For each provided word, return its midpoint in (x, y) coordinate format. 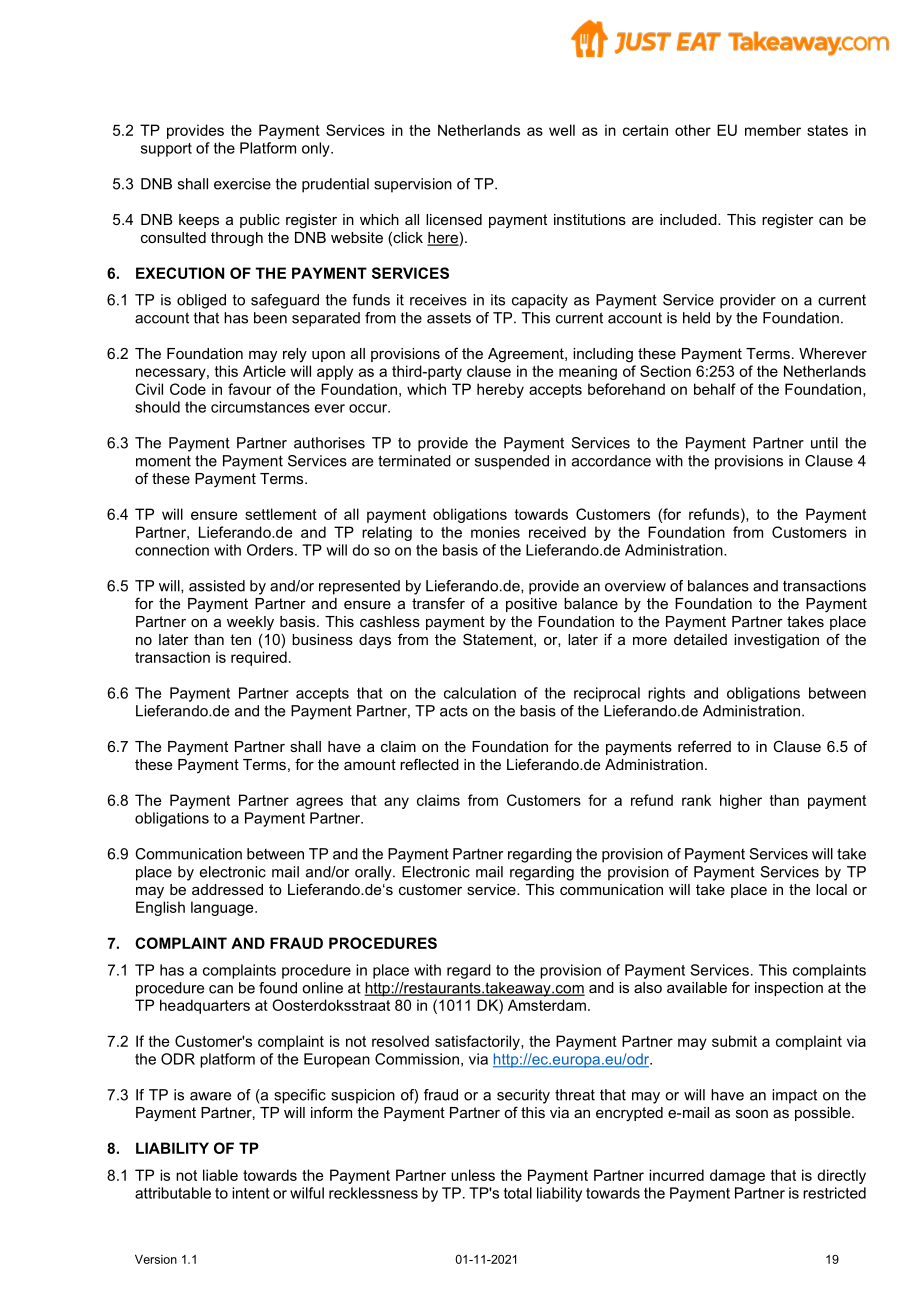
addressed (227, 889)
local (831, 889)
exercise (242, 184)
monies (495, 532)
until (824, 443)
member (773, 130)
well (562, 130)
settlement (281, 514)
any (396, 803)
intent (251, 1193)
